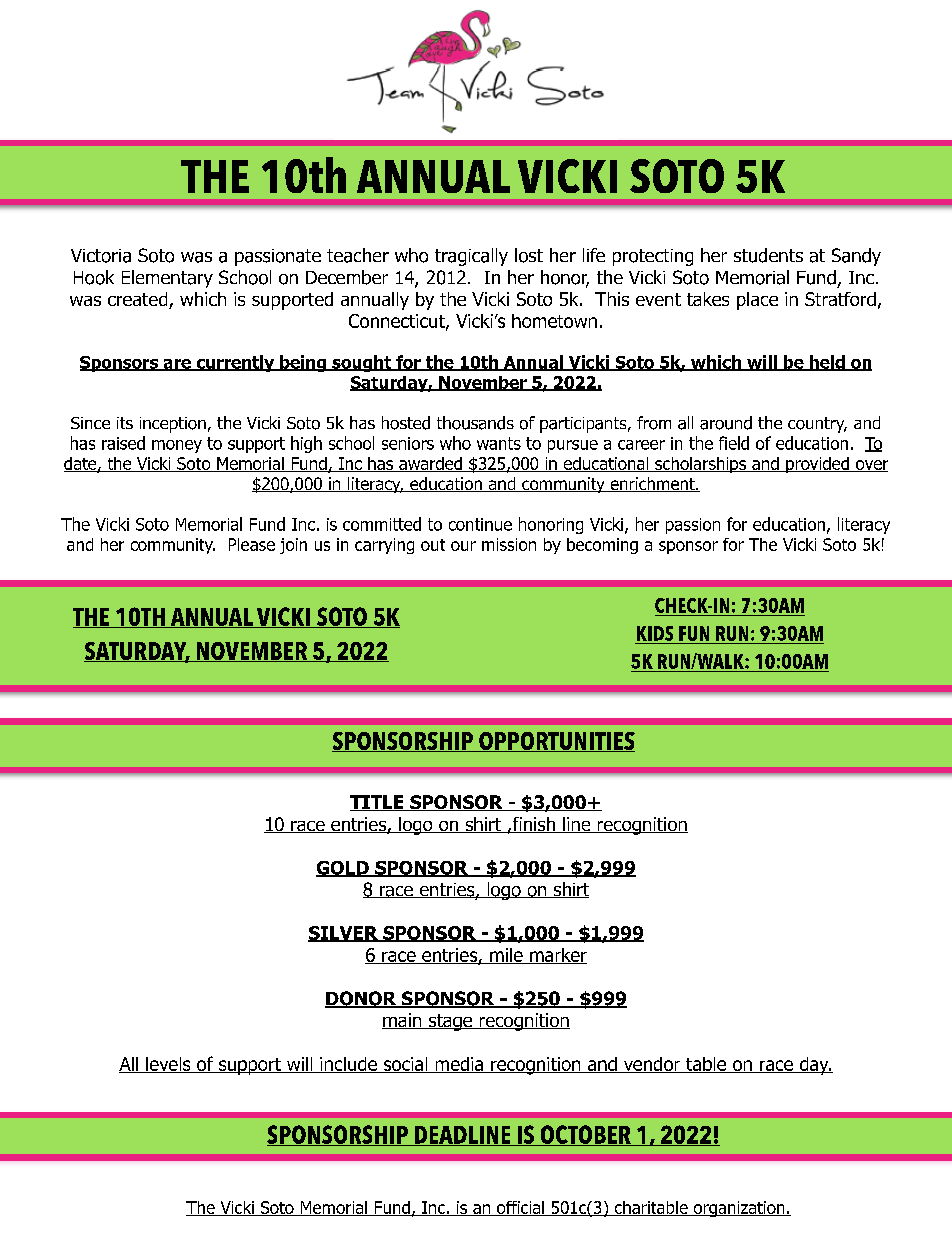 The image size is (952, 1233). What do you see at coordinates (471, 257) in the document?
I see `tragically` at bounding box center [471, 257].
